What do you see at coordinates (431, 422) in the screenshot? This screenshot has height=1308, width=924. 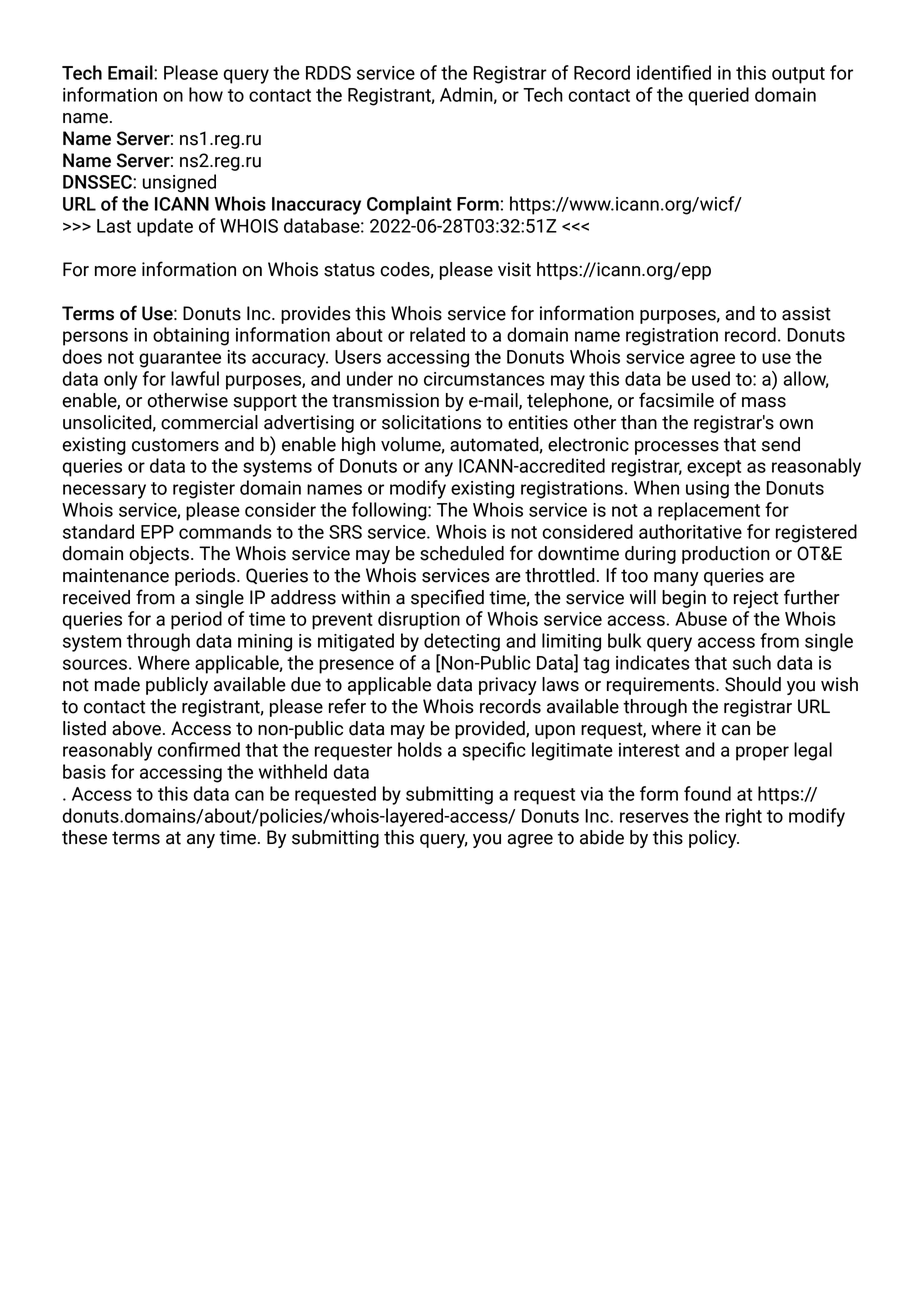 I see `solicitations` at bounding box center [431, 422].
